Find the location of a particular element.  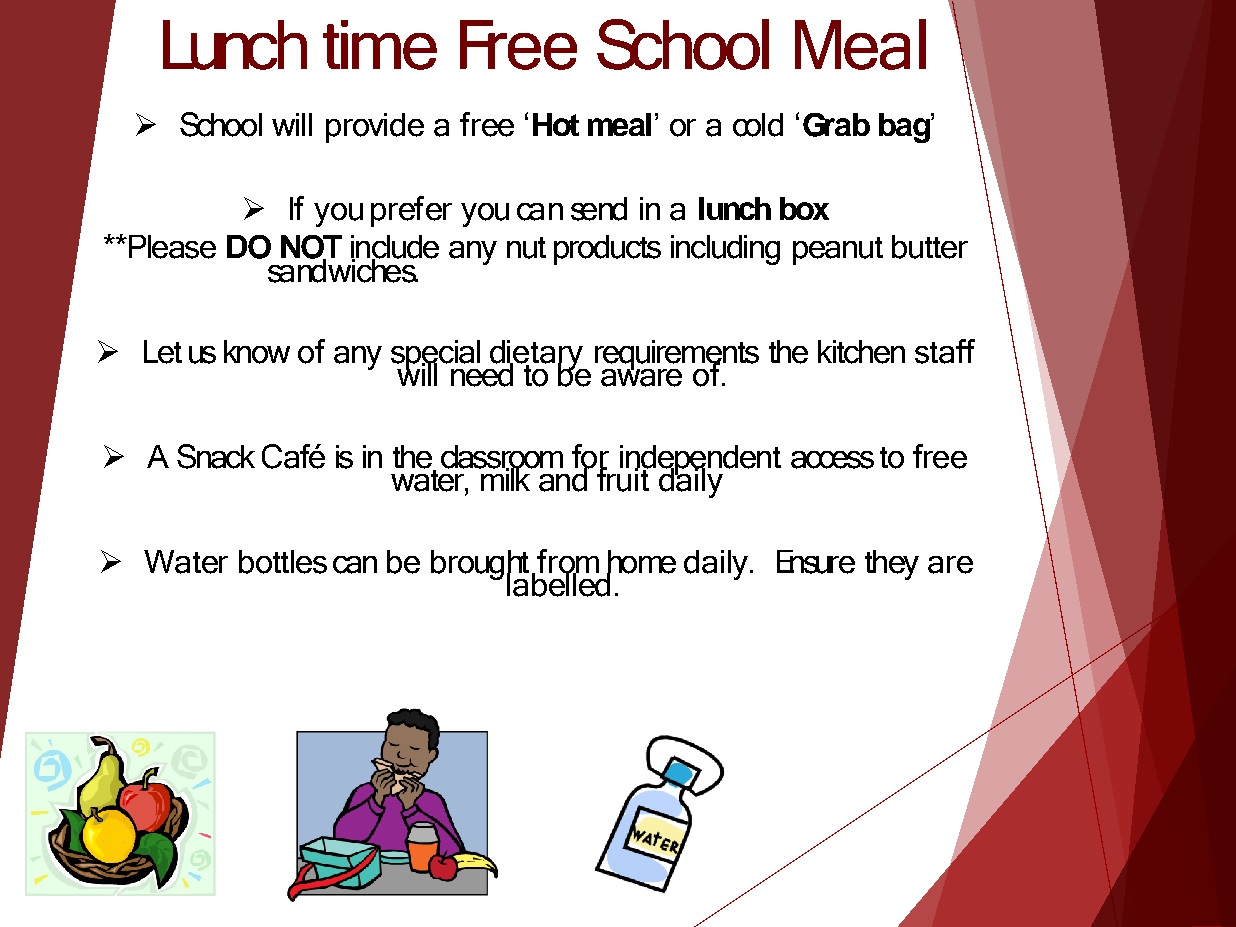

Hot is located at coordinates (556, 124).
